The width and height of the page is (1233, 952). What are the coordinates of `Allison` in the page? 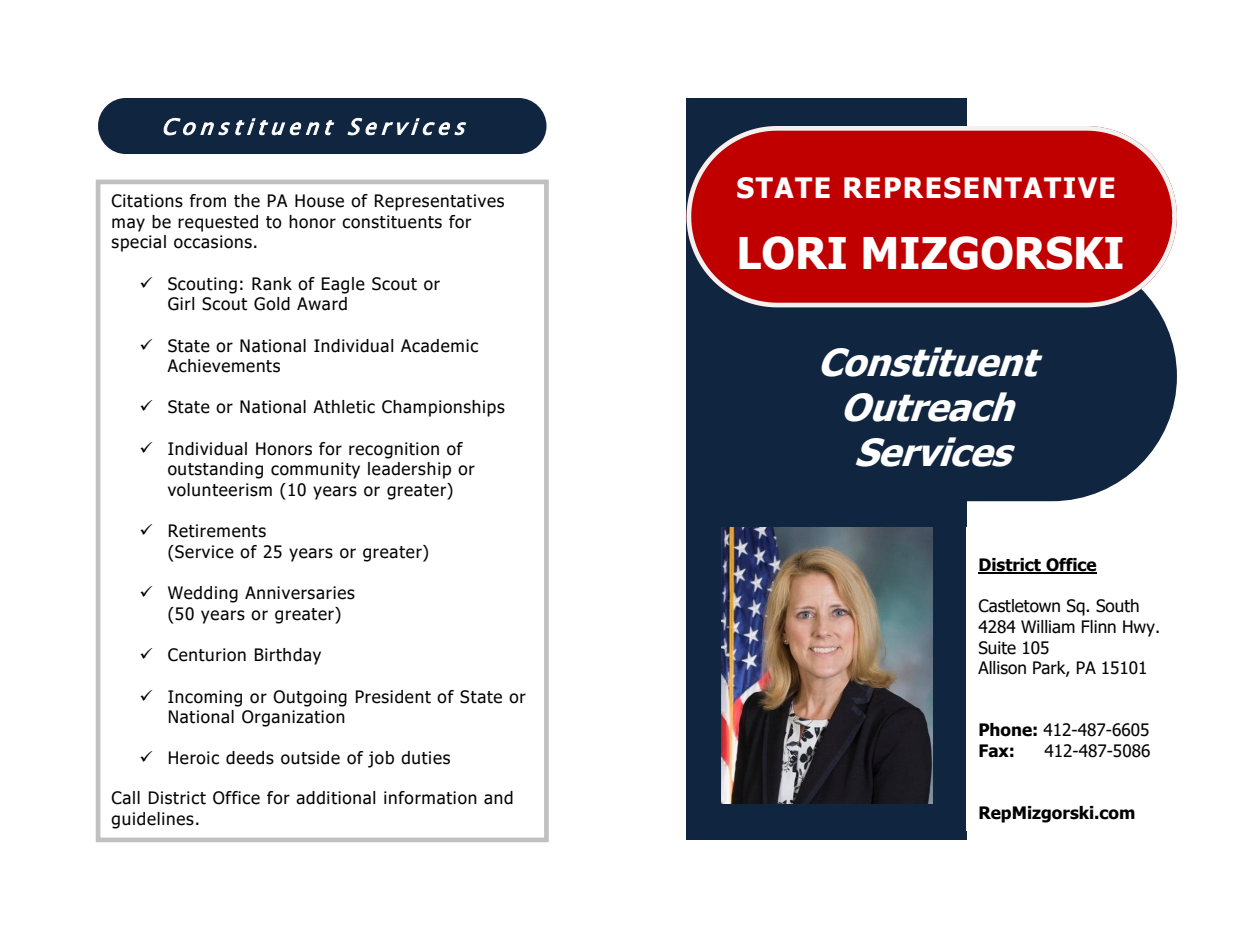 It's located at (1002, 668).
